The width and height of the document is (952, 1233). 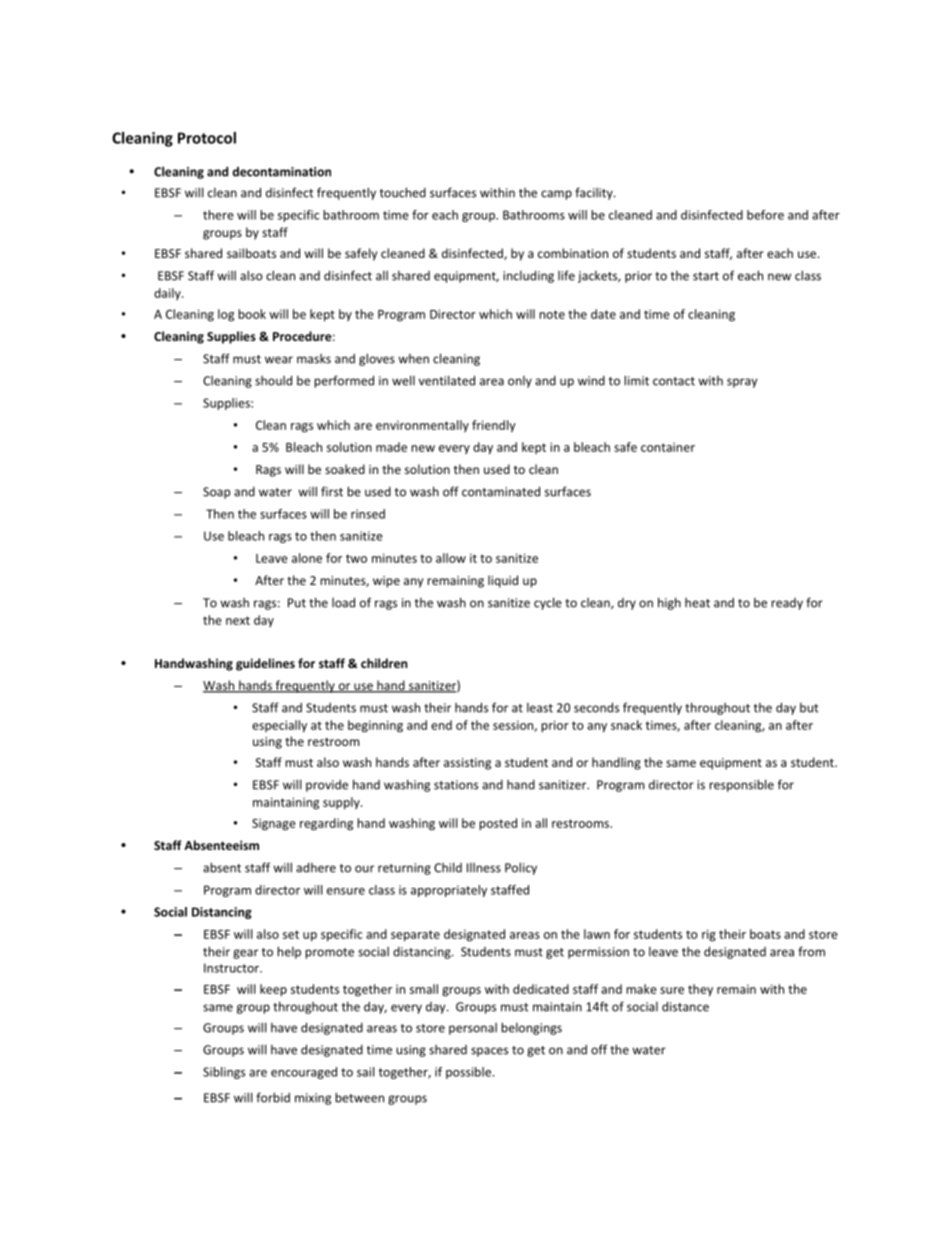 What do you see at coordinates (468, 1073) in the document?
I see `possible` at bounding box center [468, 1073].
